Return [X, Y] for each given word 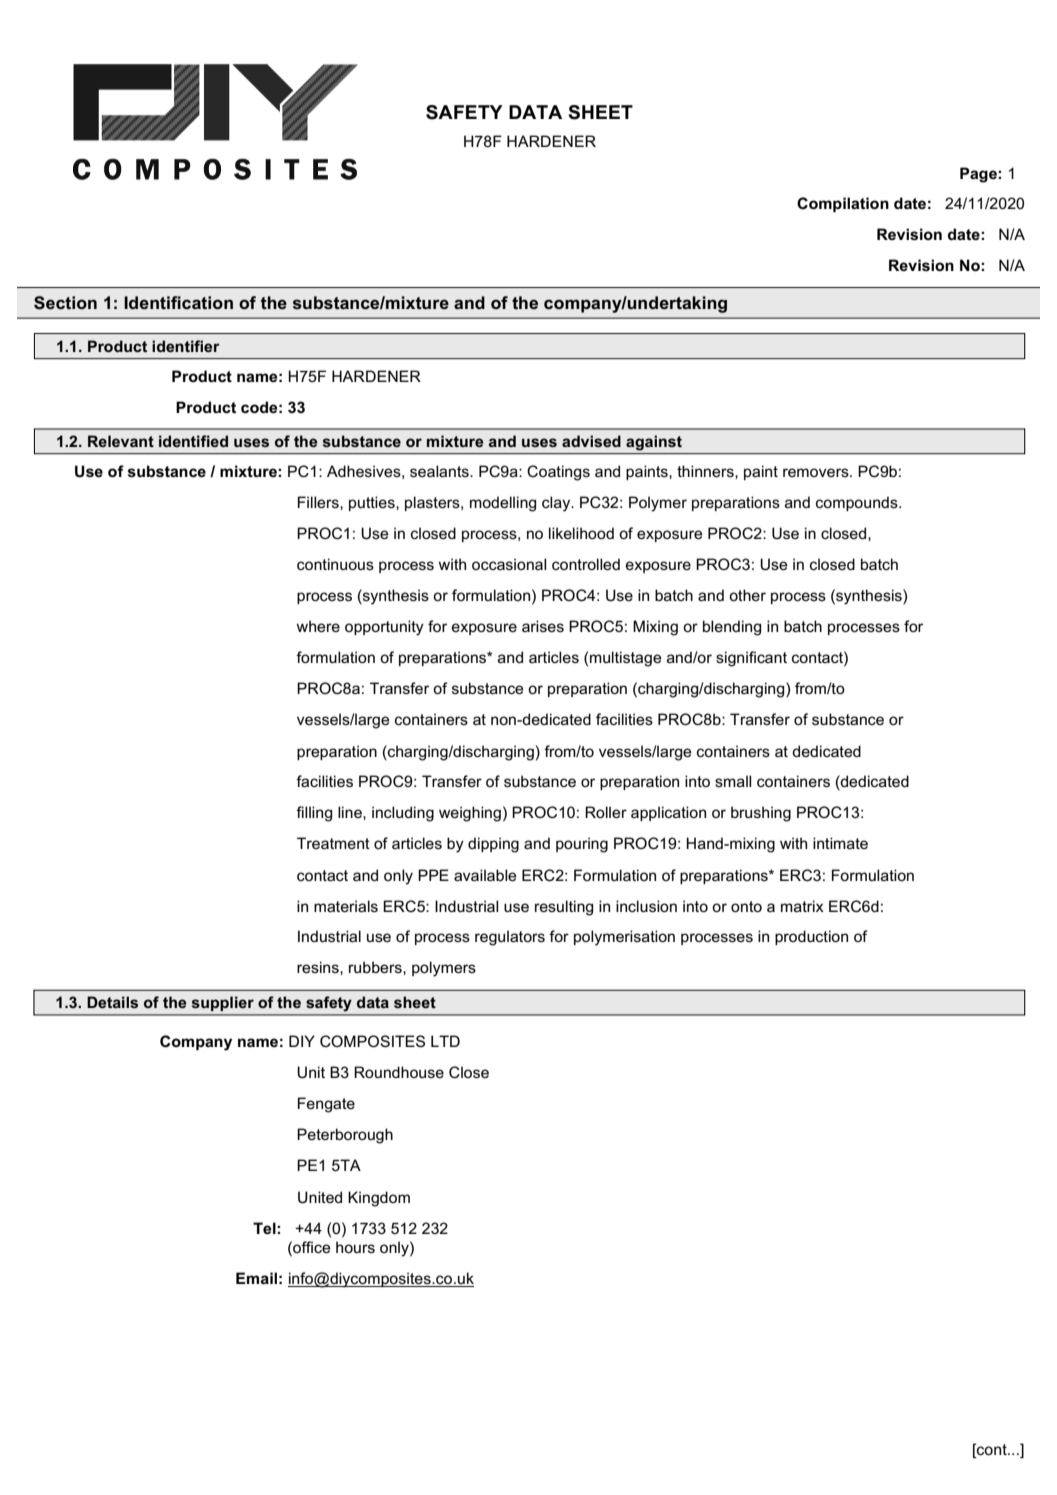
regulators [510, 938]
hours [355, 1247]
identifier [186, 346]
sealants [440, 471]
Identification [178, 302]
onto [746, 906]
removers [817, 472]
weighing [470, 814]
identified [193, 441]
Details [112, 1002]
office [311, 1247]
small [733, 781]
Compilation [843, 204]
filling [314, 814]
